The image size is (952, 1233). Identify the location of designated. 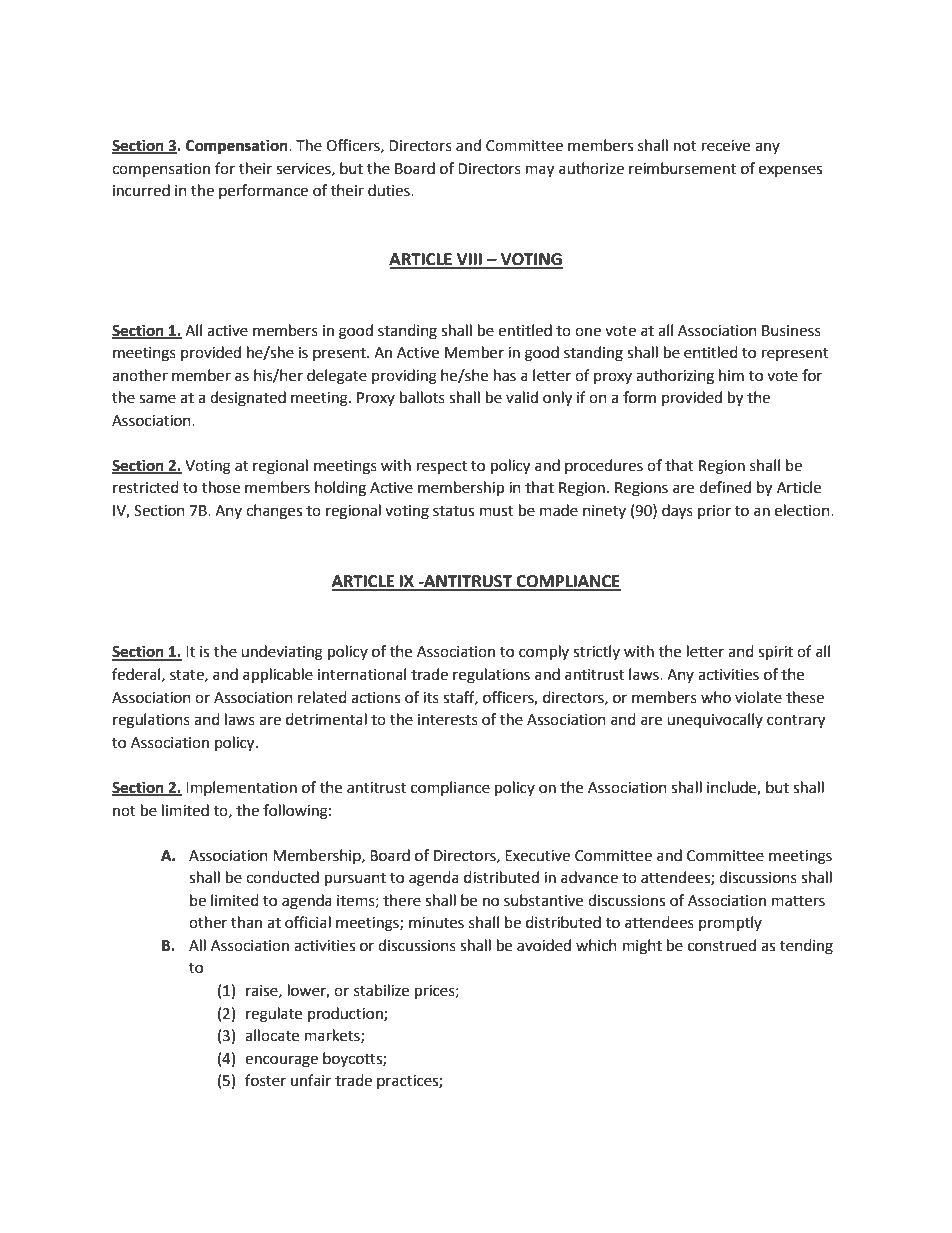
(248, 399).
